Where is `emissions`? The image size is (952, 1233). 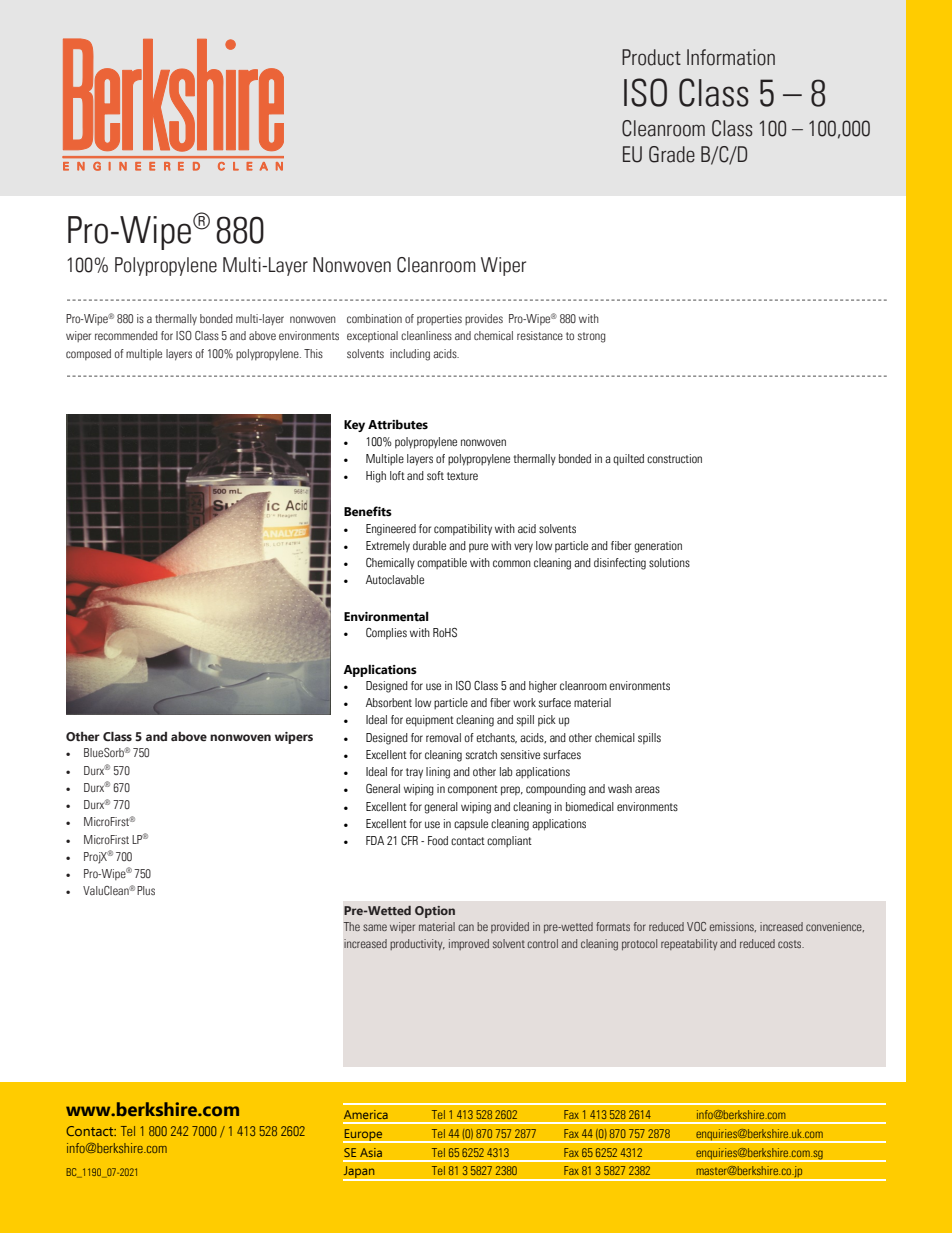 emissions is located at coordinates (733, 927).
